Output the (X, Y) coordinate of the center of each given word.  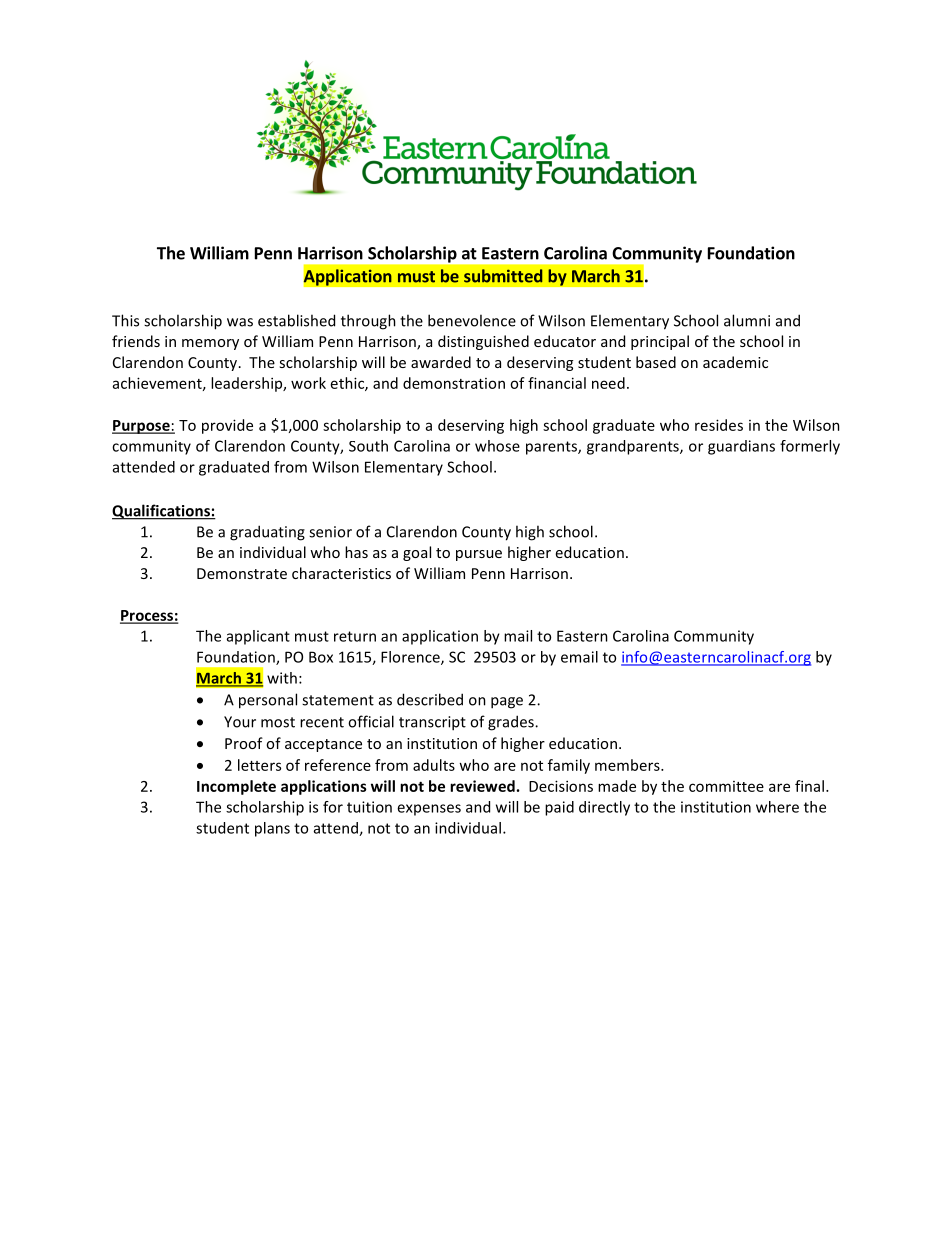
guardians (741, 447)
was (240, 322)
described (430, 699)
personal (268, 701)
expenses (429, 810)
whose (497, 446)
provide (227, 426)
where (777, 807)
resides (719, 425)
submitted (503, 276)
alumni (747, 320)
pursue (479, 555)
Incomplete (236, 787)
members (628, 765)
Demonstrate (242, 573)
